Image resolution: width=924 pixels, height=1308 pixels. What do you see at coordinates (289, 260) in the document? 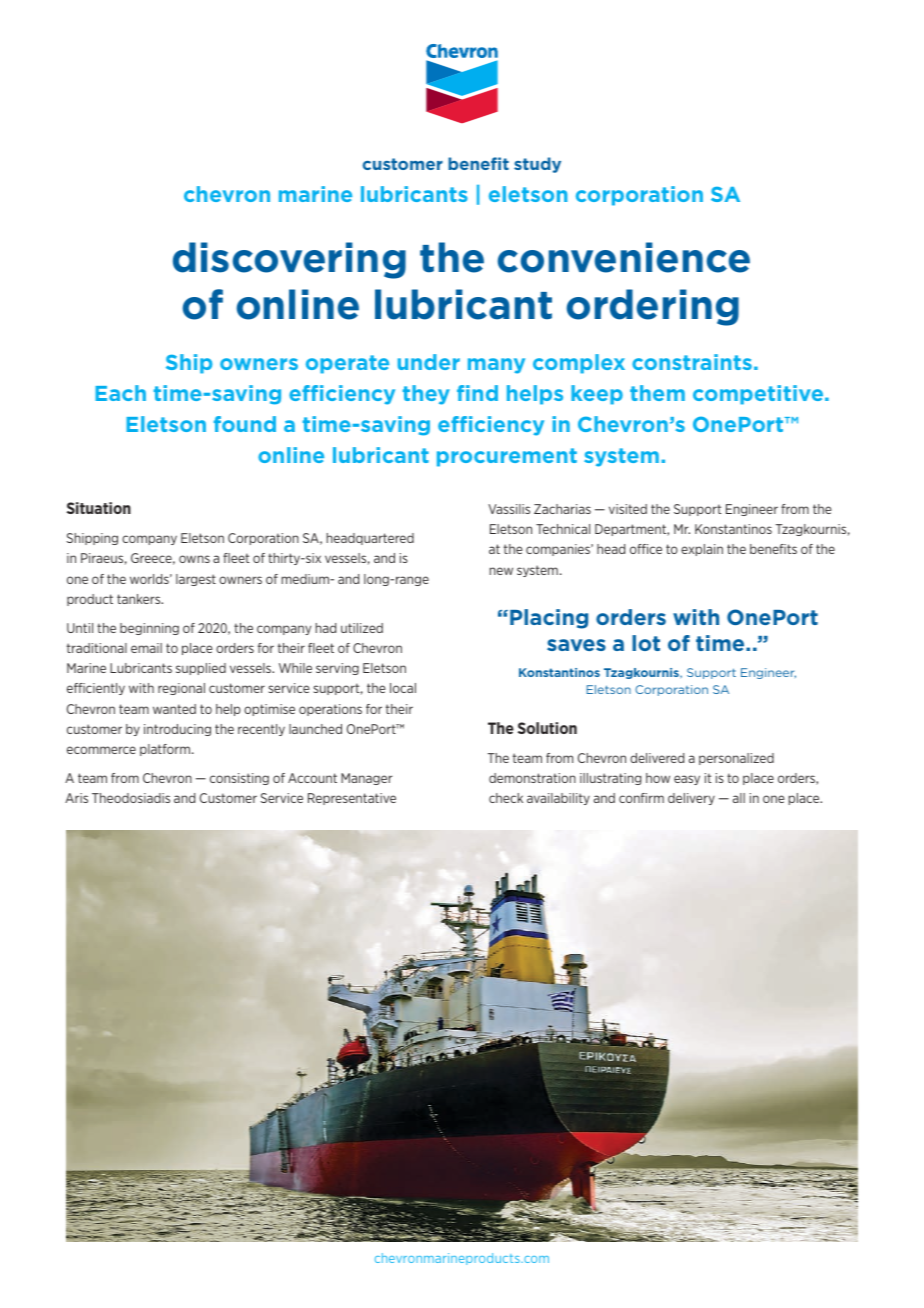
I see `discovering` at bounding box center [289, 260].
